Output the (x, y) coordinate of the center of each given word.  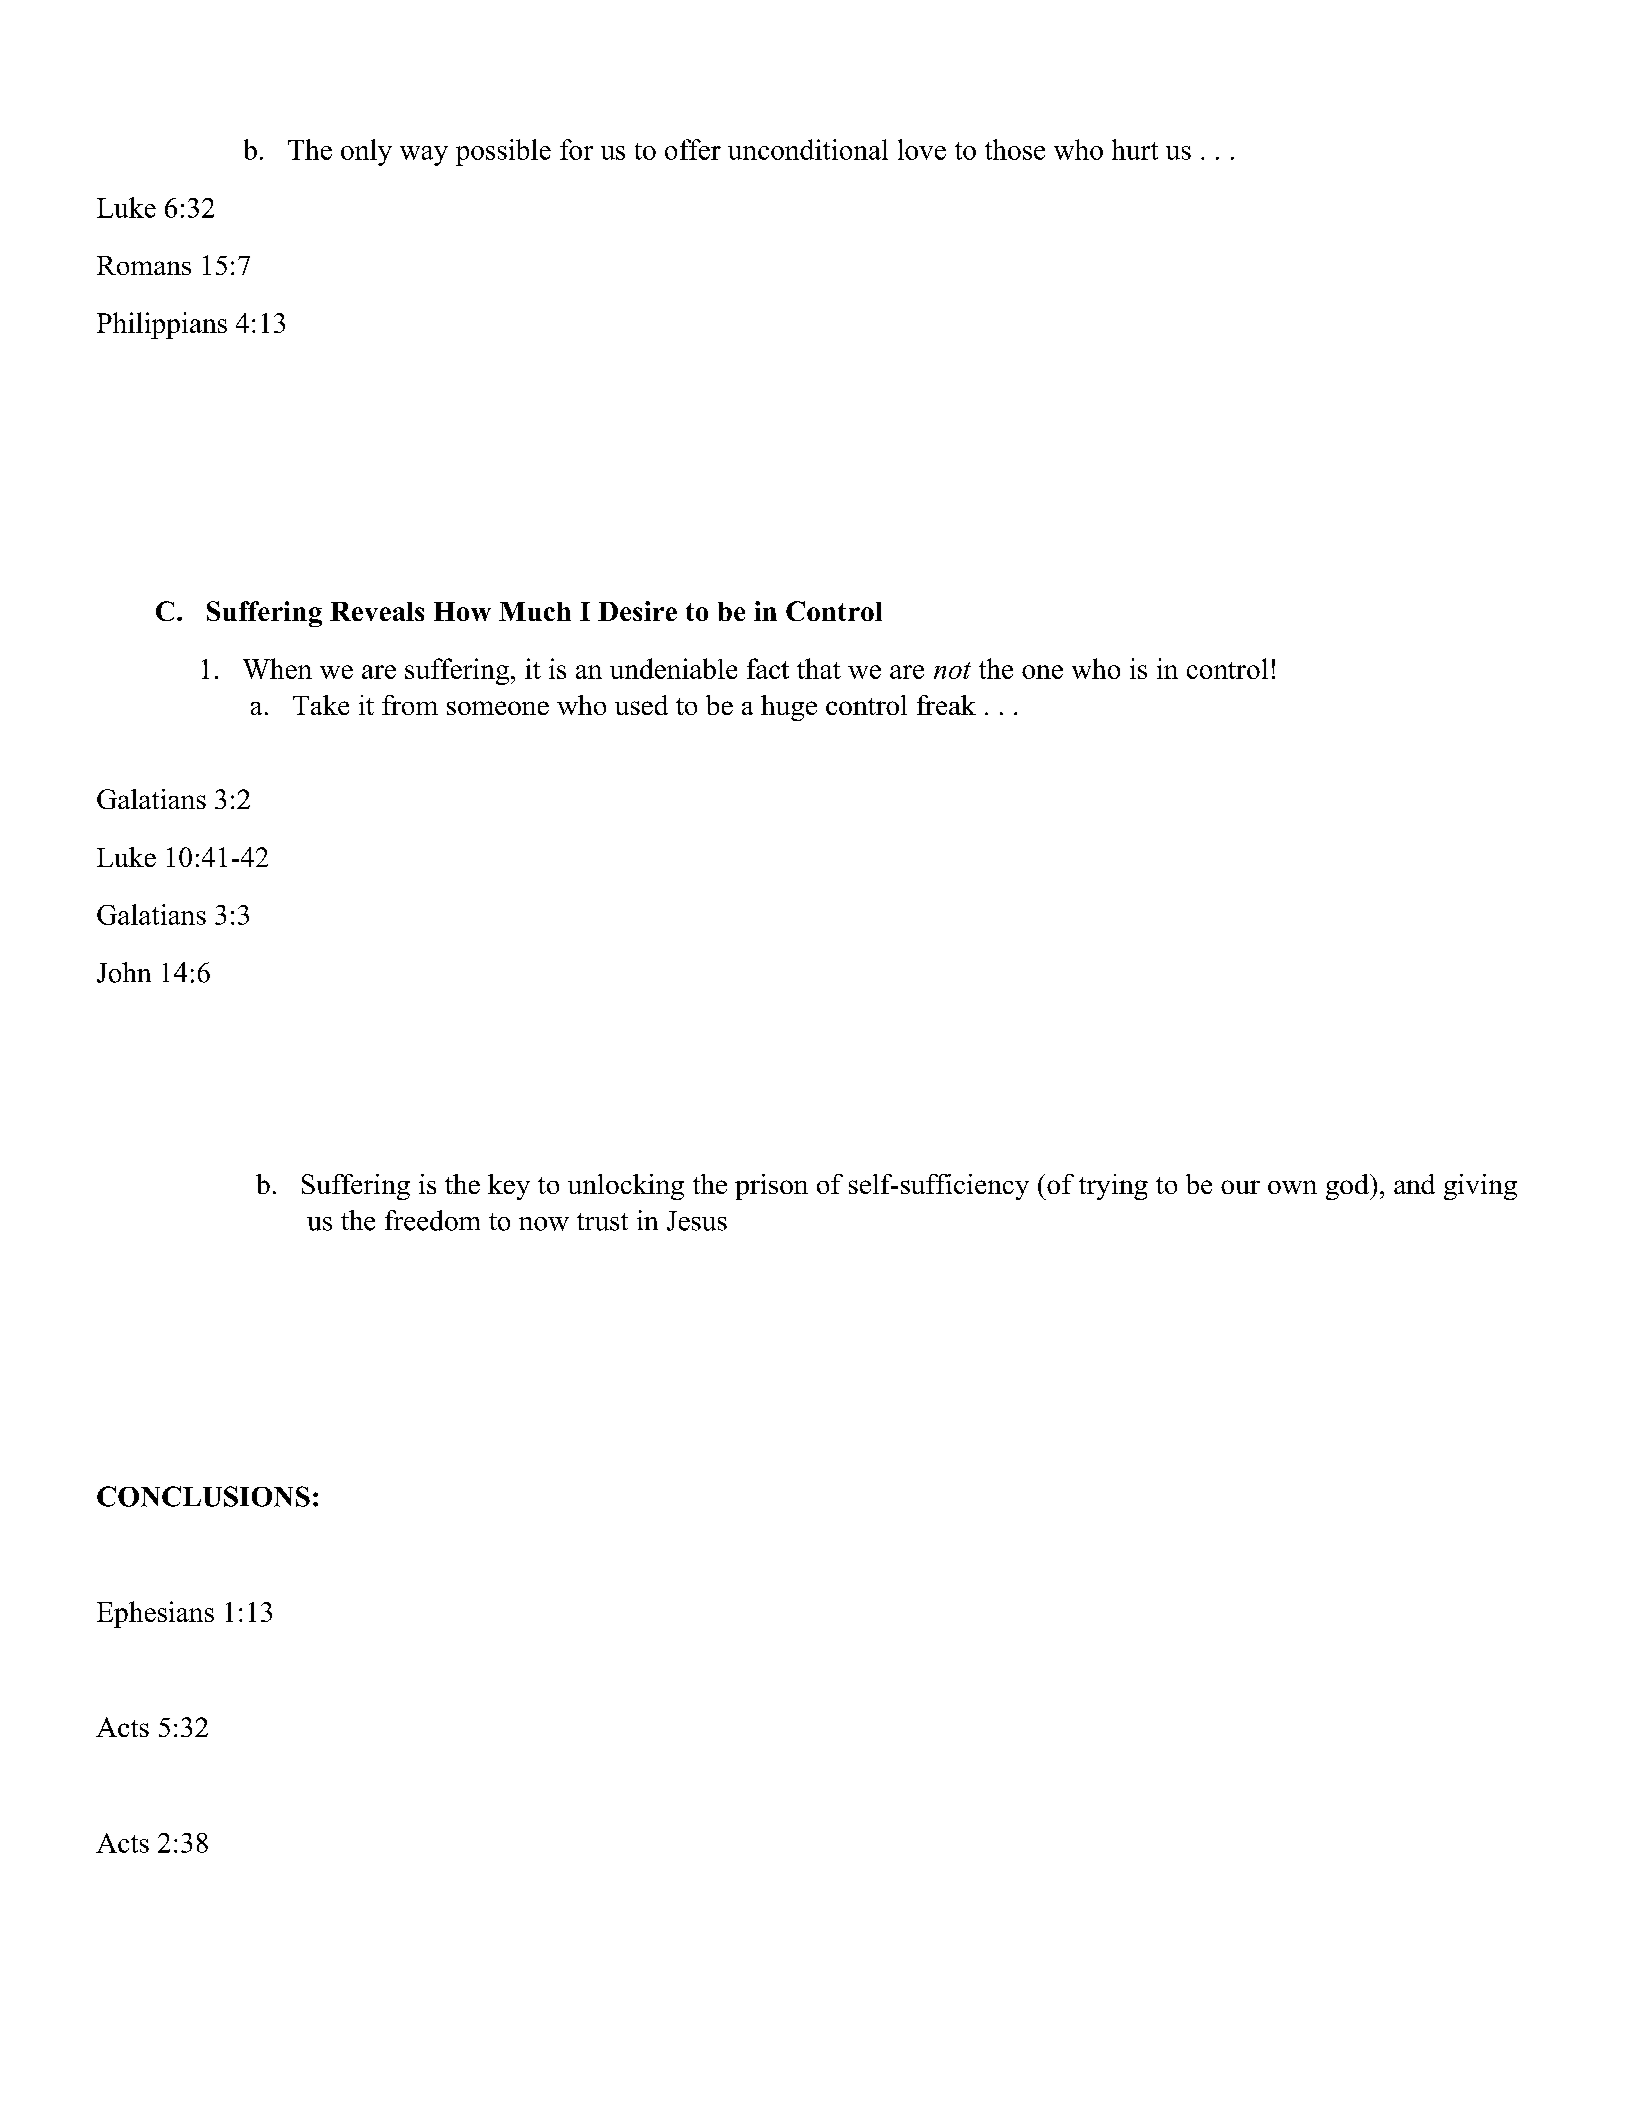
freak (946, 705)
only (366, 152)
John (124, 972)
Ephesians (155, 1614)
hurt (1135, 149)
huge (789, 708)
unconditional (808, 149)
